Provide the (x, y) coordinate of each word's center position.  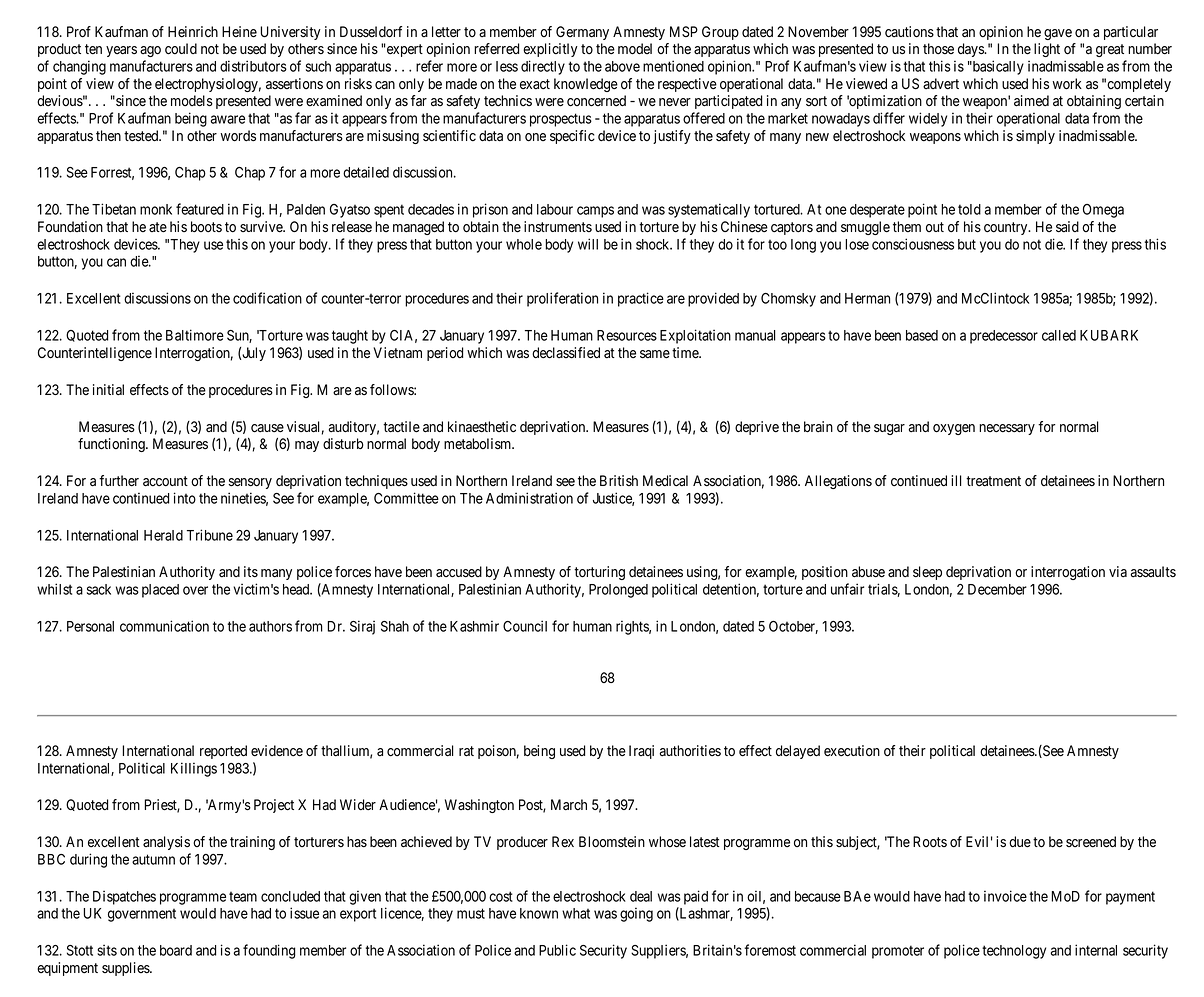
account (165, 481)
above (622, 66)
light (1047, 50)
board (176, 950)
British (619, 480)
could (181, 49)
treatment (993, 481)
